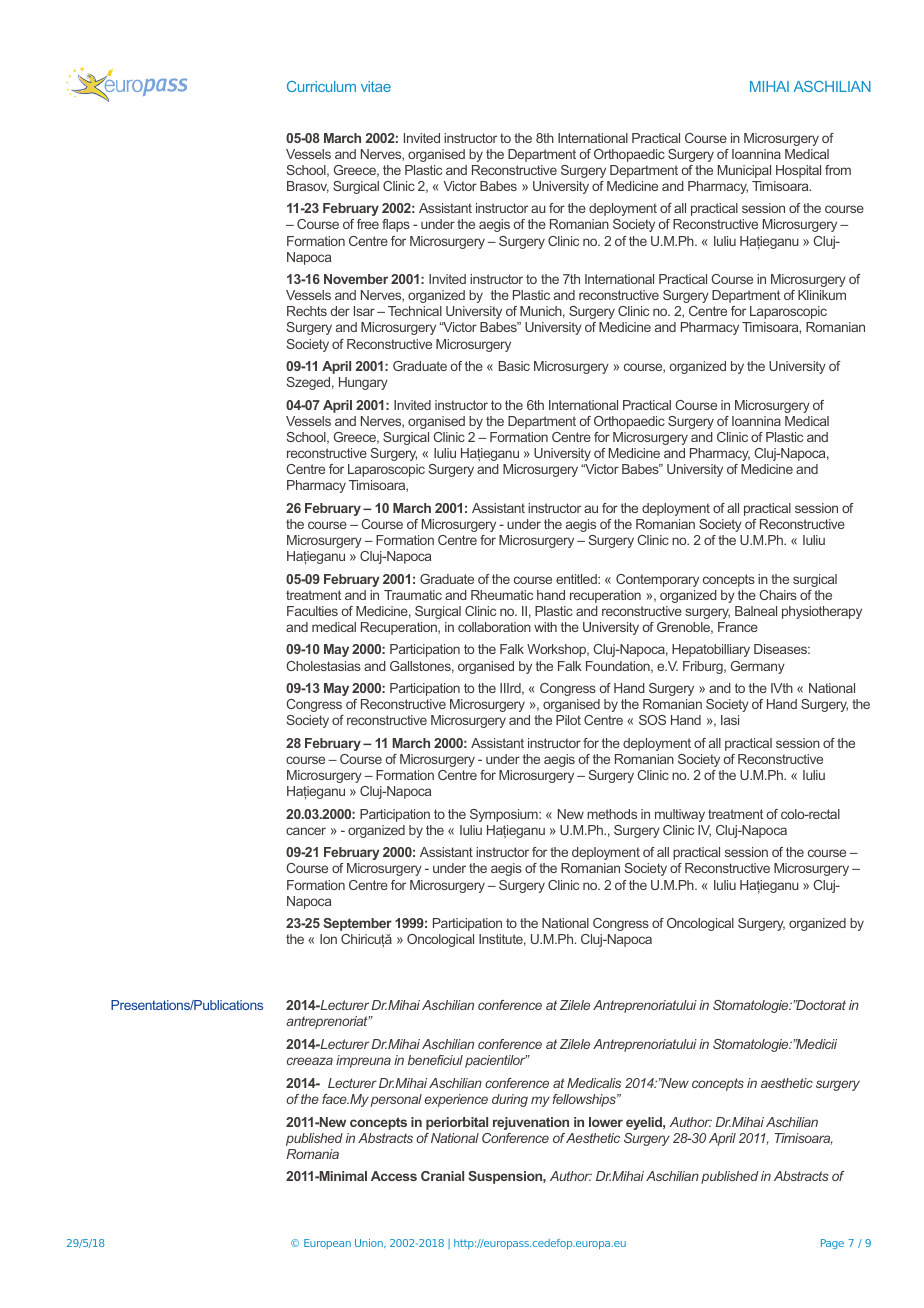  I want to click on September, so click(357, 924).
